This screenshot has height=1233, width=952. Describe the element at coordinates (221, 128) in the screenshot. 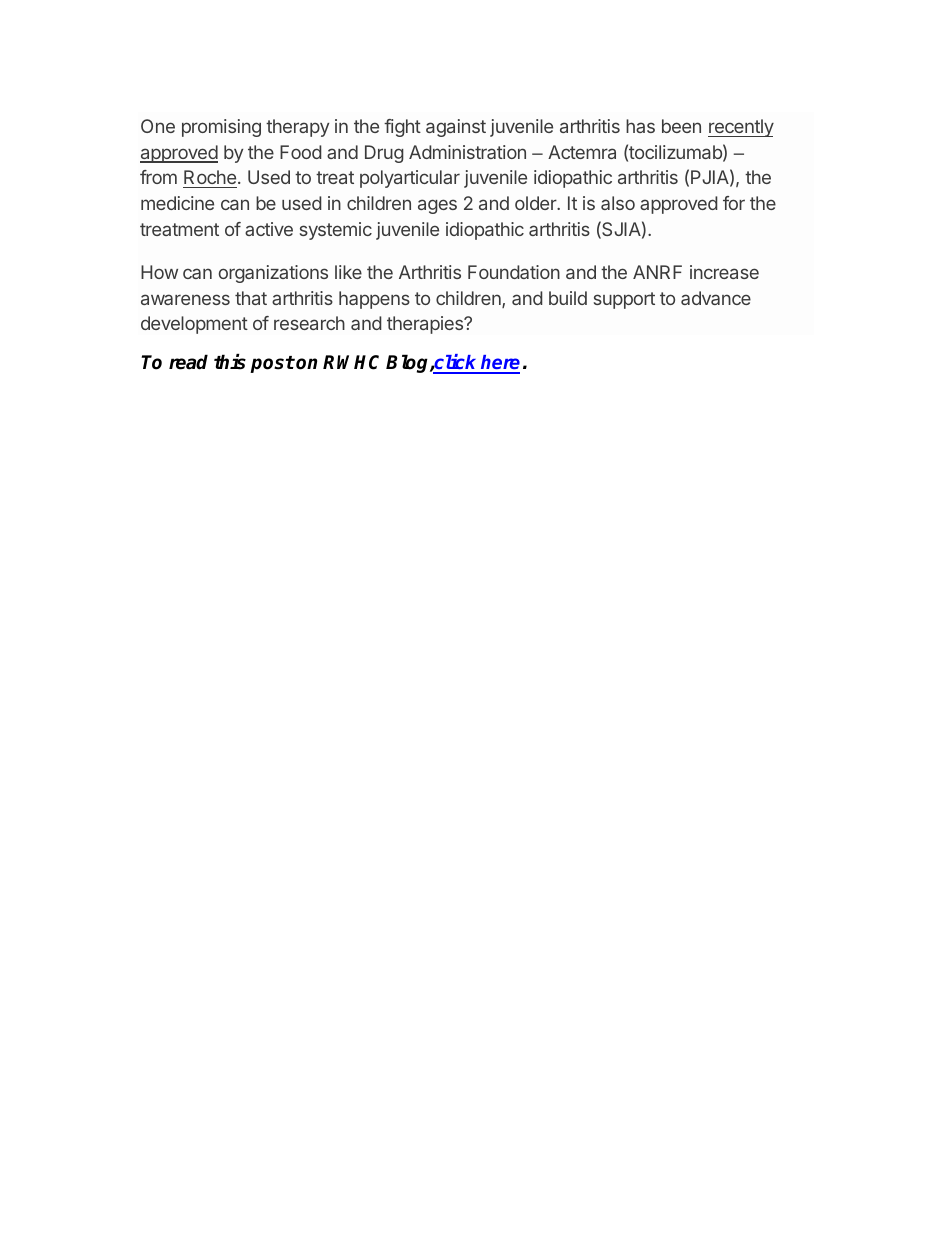

I see `promising` at that location.
